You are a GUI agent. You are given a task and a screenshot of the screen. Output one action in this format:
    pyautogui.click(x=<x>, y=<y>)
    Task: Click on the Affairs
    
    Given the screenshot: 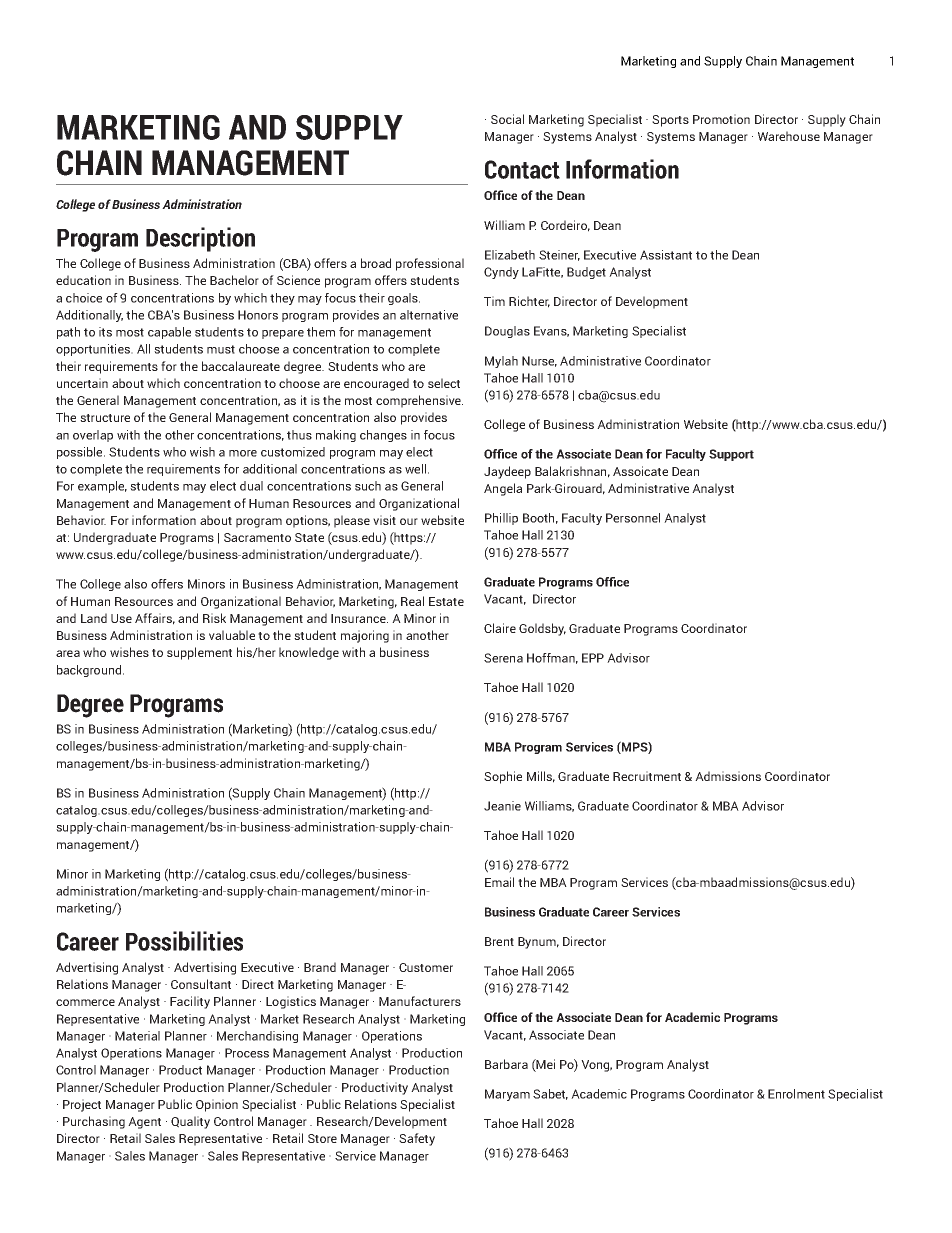 What is the action you would take?
    pyautogui.click(x=155, y=619)
